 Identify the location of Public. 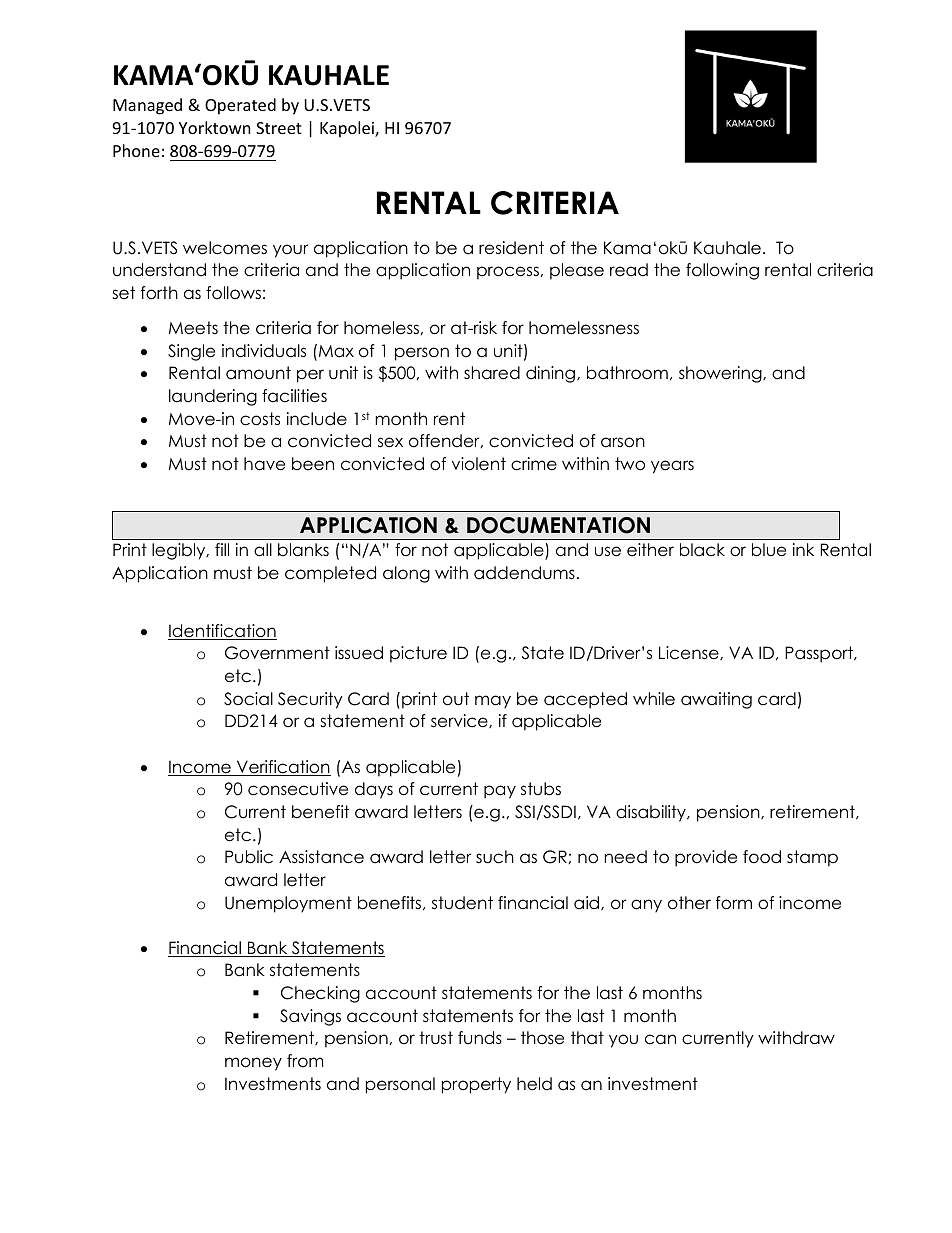
(249, 857).
